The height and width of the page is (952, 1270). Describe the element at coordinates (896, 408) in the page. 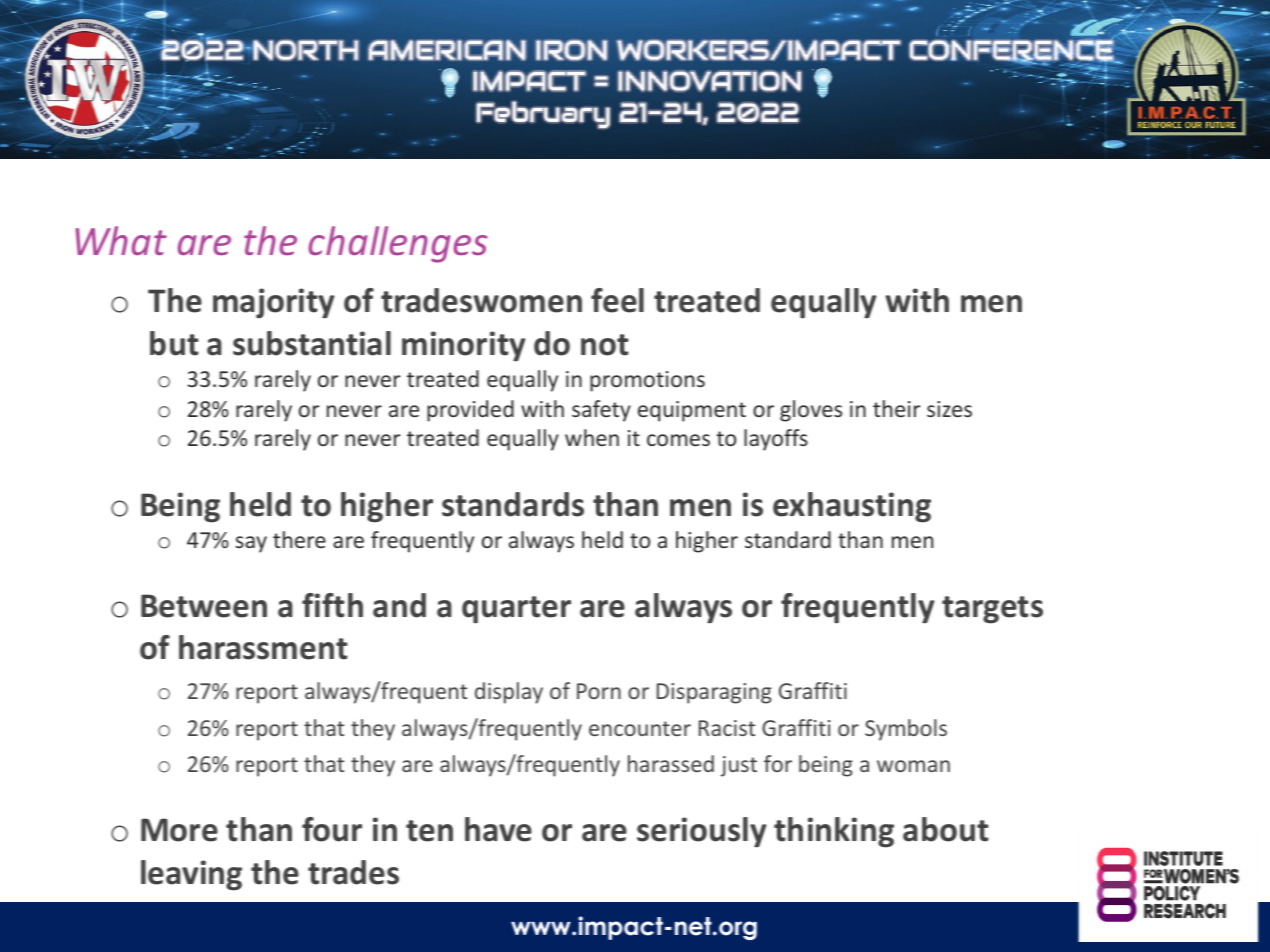

I see `their` at that location.
